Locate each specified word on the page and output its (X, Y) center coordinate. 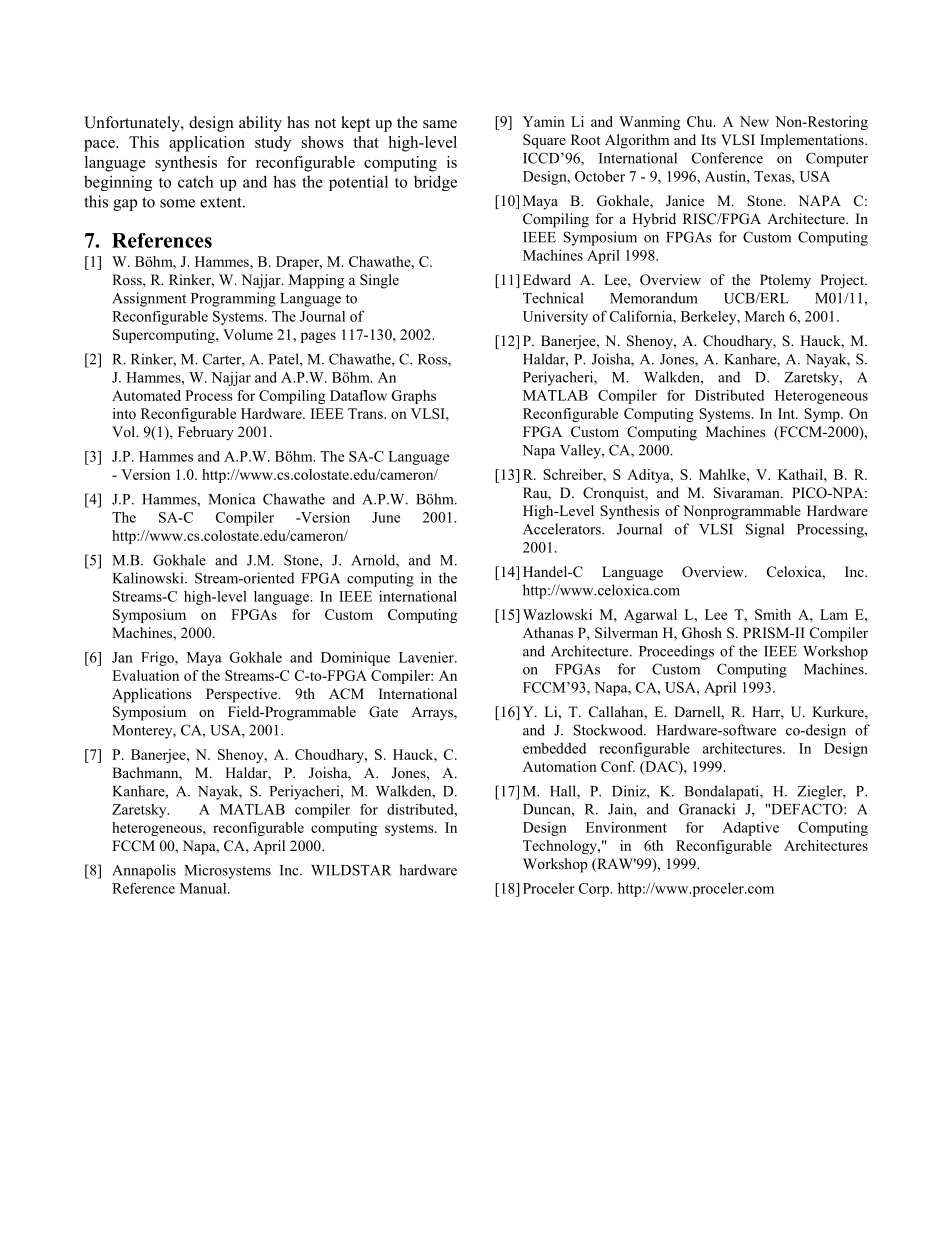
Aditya (649, 476)
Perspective (242, 695)
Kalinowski (149, 578)
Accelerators (563, 529)
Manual (204, 888)
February (206, 433)
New (754, 121)
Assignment (149, 299)
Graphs (414, 397)
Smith (773, 614)
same (440, 124)
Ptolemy (785, 281)
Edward (547, 279)
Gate (383, 712)
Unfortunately (133, 124)
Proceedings (676, 652)
